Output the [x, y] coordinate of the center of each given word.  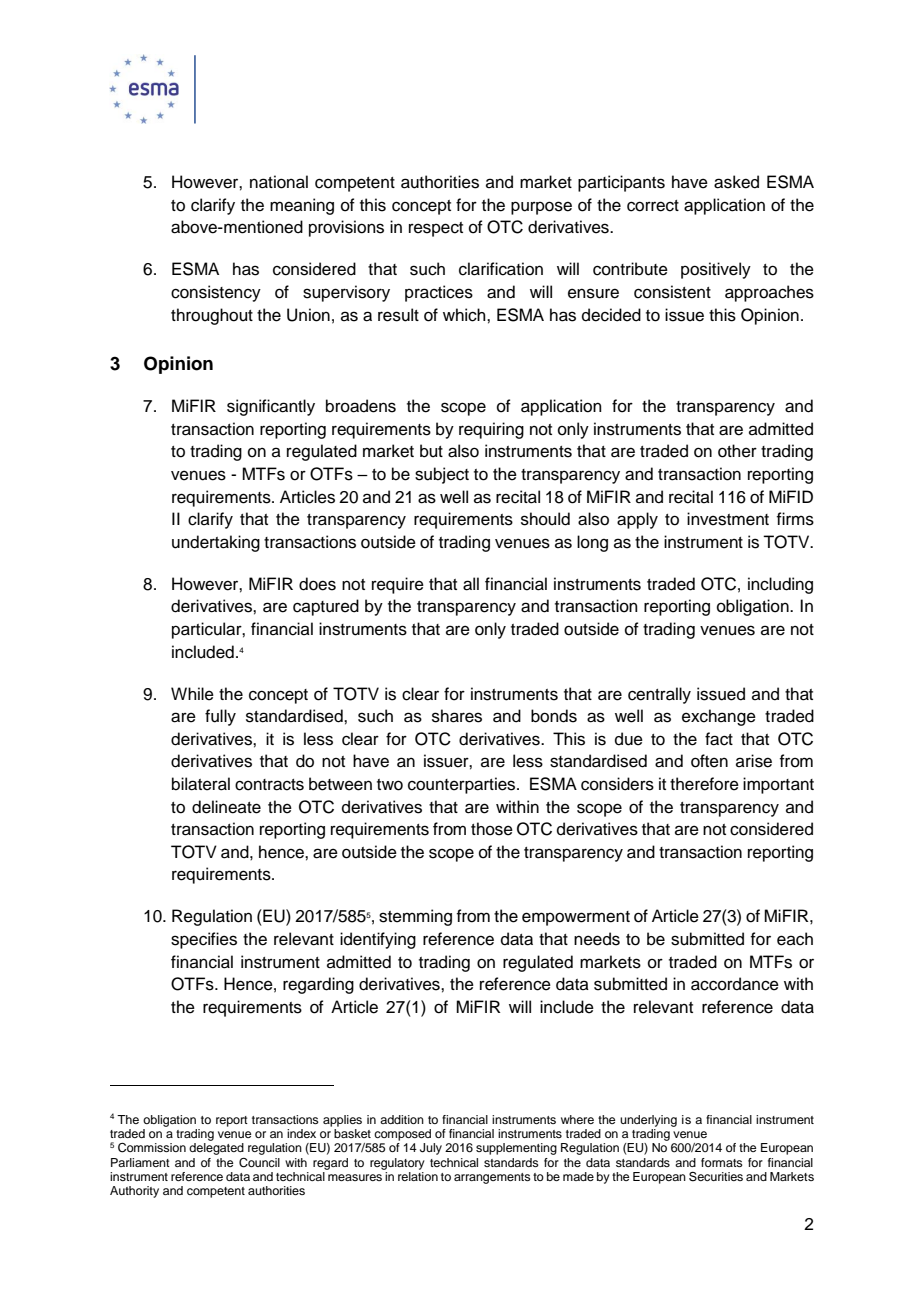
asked [736, 182]
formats [722, 1162]
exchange [719, 717]
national [279, 182]
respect [436, 229]
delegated [216, 1149]
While [192, 694]
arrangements [492, 1178]
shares [457, 716]
